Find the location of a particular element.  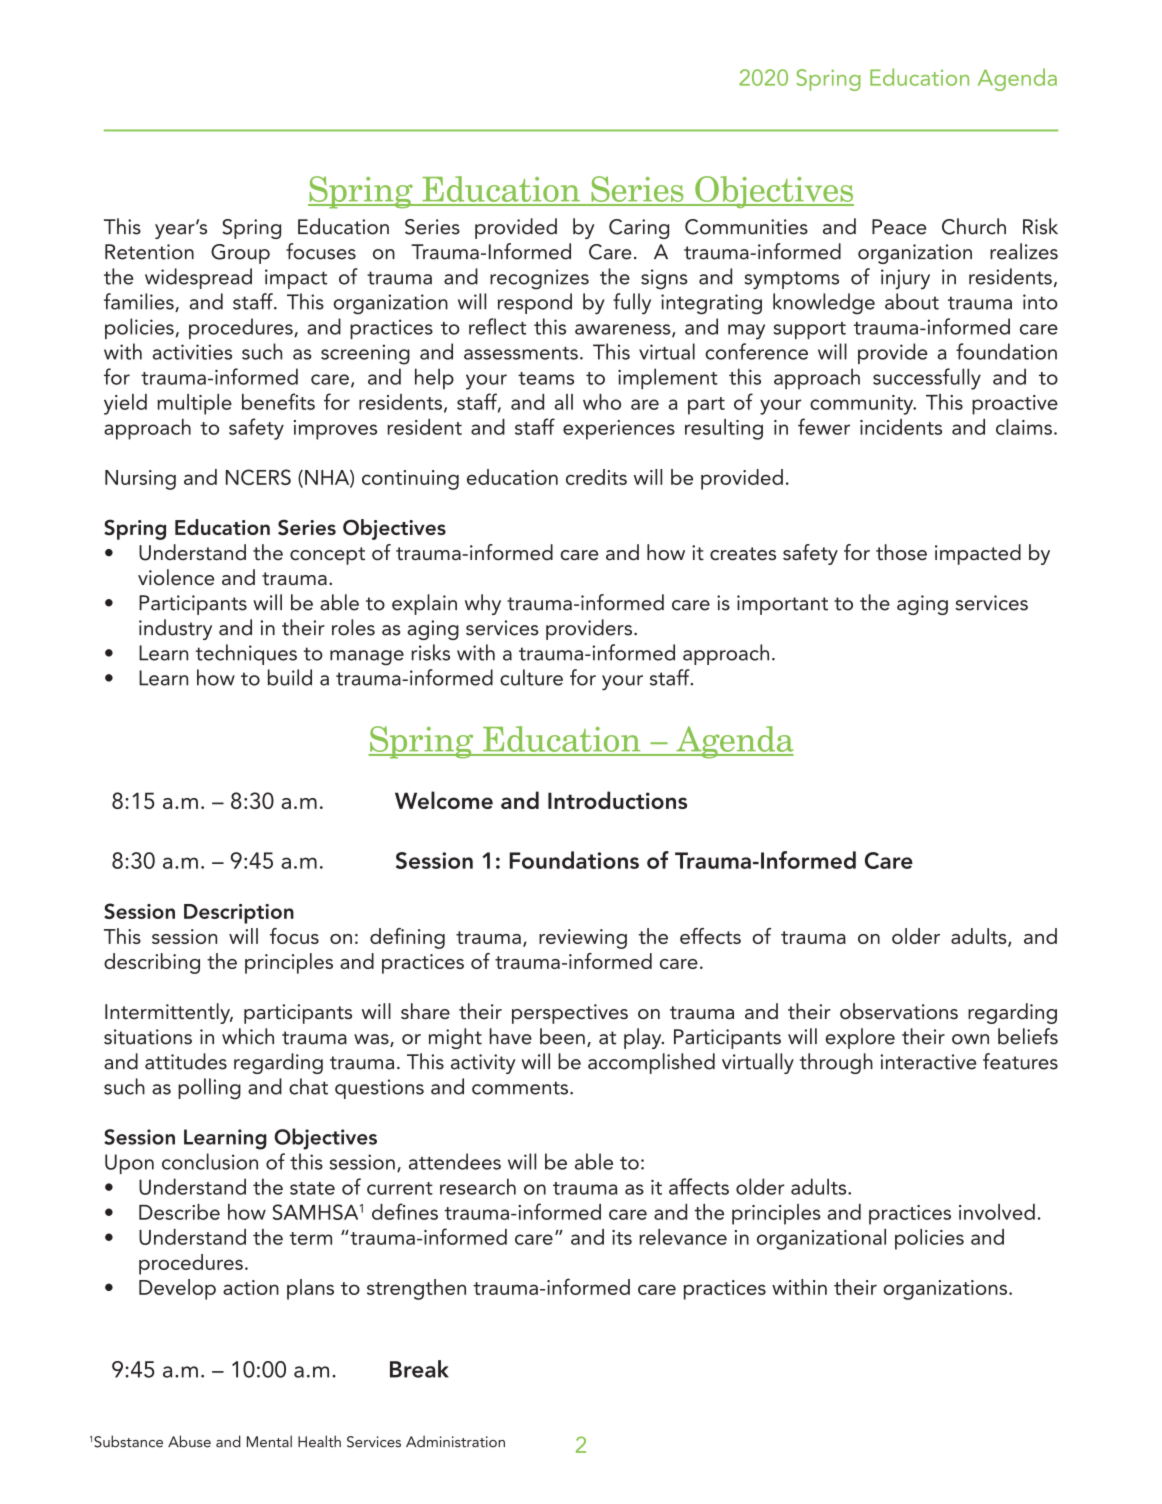

Mental is located at coordinates (269, 1441).
